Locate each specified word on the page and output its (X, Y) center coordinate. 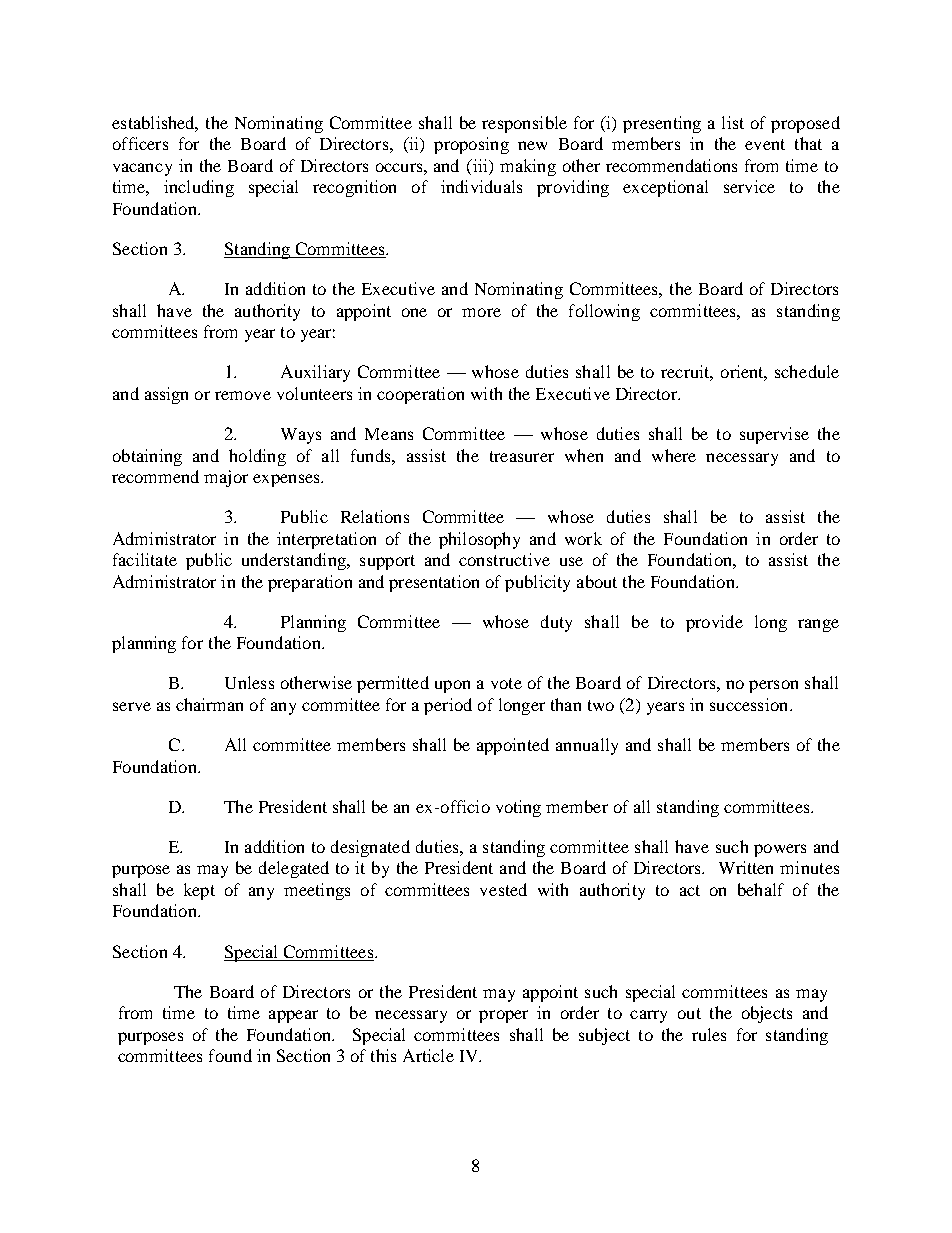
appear (293, 1016)
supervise (774, 435)
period (448, 706)
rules (709, 1034)
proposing (471, 145)
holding (257, 457)
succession (750, 704)
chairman (209, 704)
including (199, 188)
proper (503, 1016)
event (765, 144)
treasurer (522, 456)
